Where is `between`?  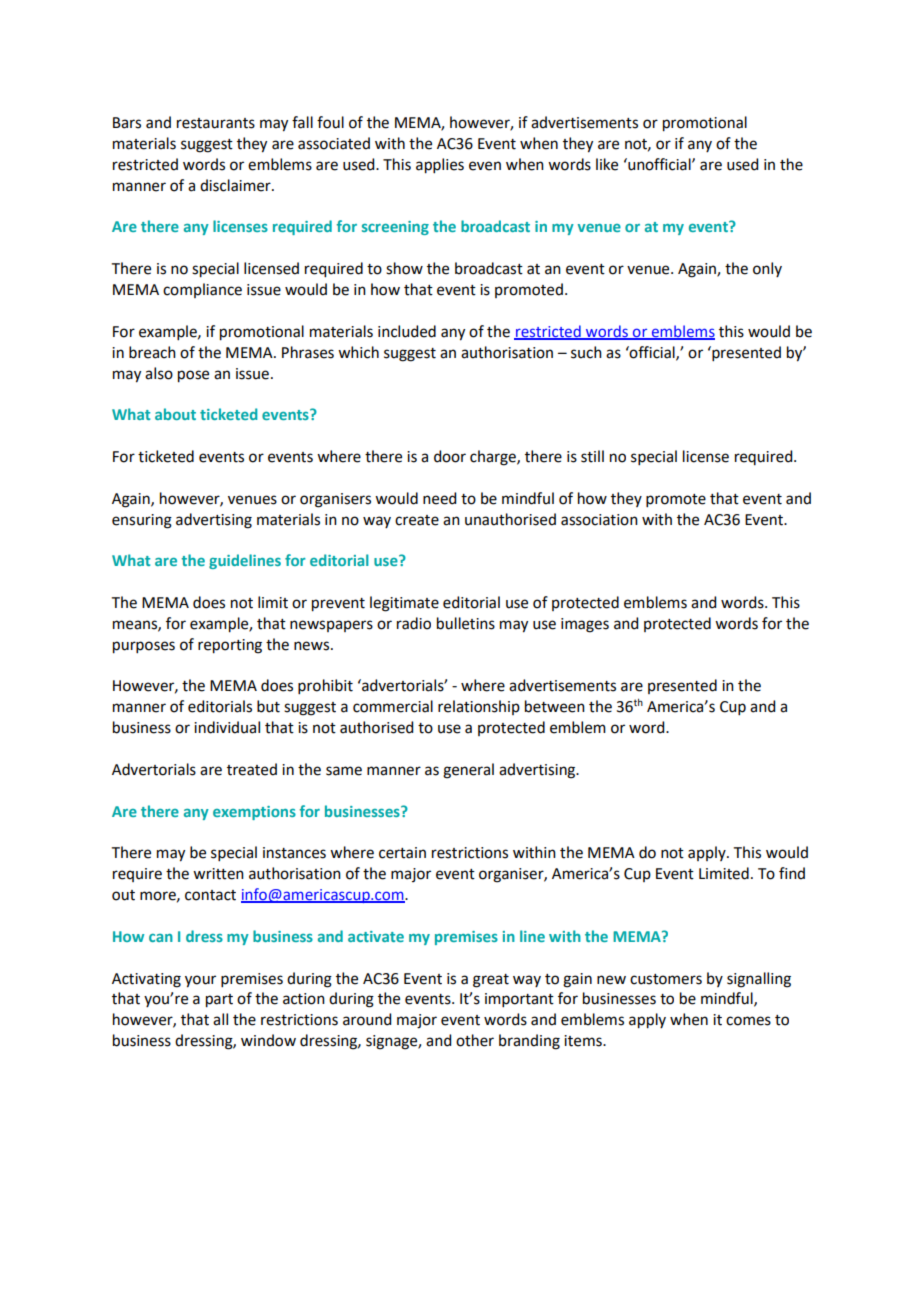 between is located at coordinates (555, 706).
